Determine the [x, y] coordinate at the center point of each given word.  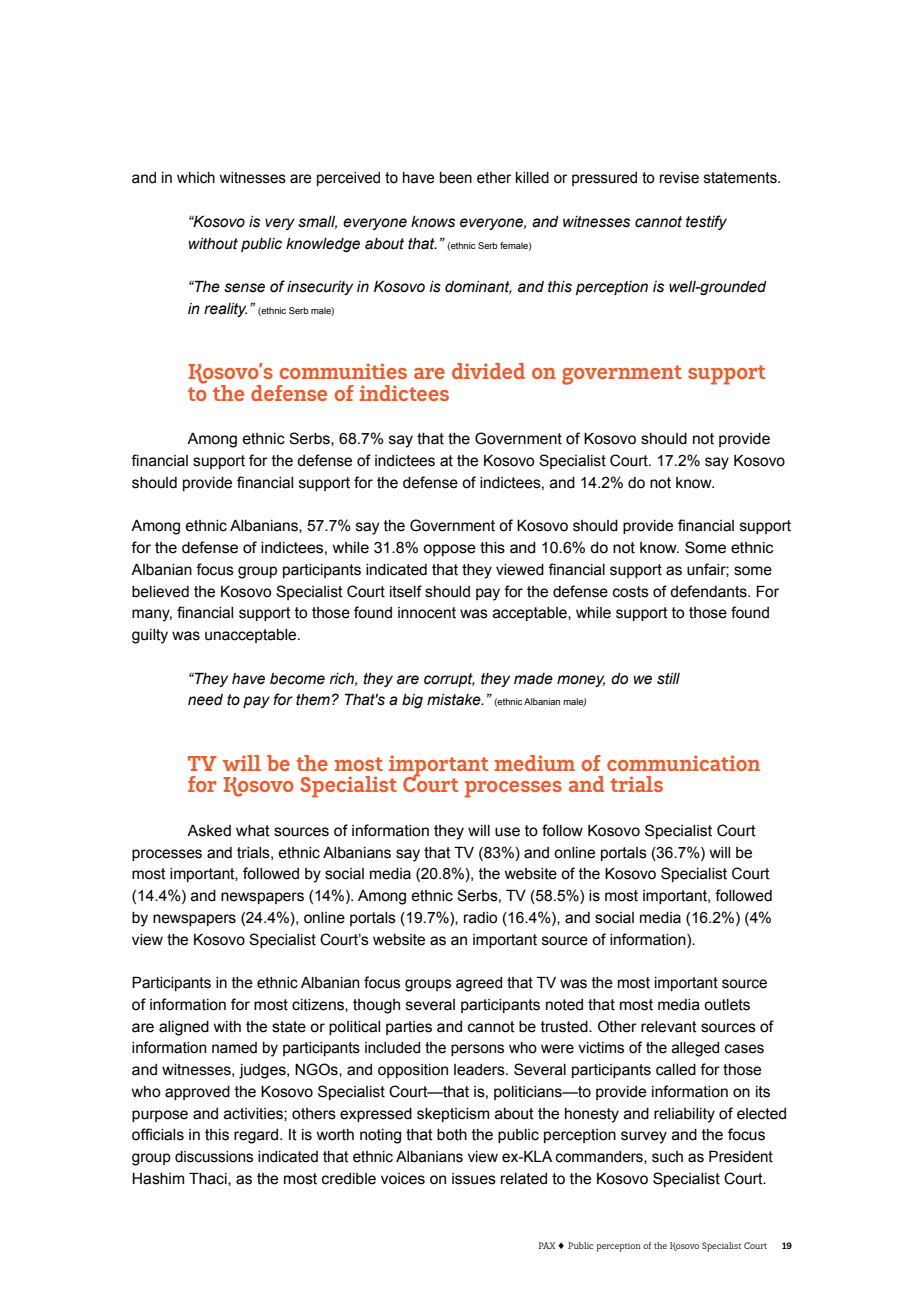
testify [706, 222]
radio [480, 918]
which [196, 178]
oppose [449, 550]
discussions [214, 1157]
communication [683, 763]
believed [160, 592]
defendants [709, 591]
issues [474, 1179]
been [456, 178]
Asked [209, 831]
